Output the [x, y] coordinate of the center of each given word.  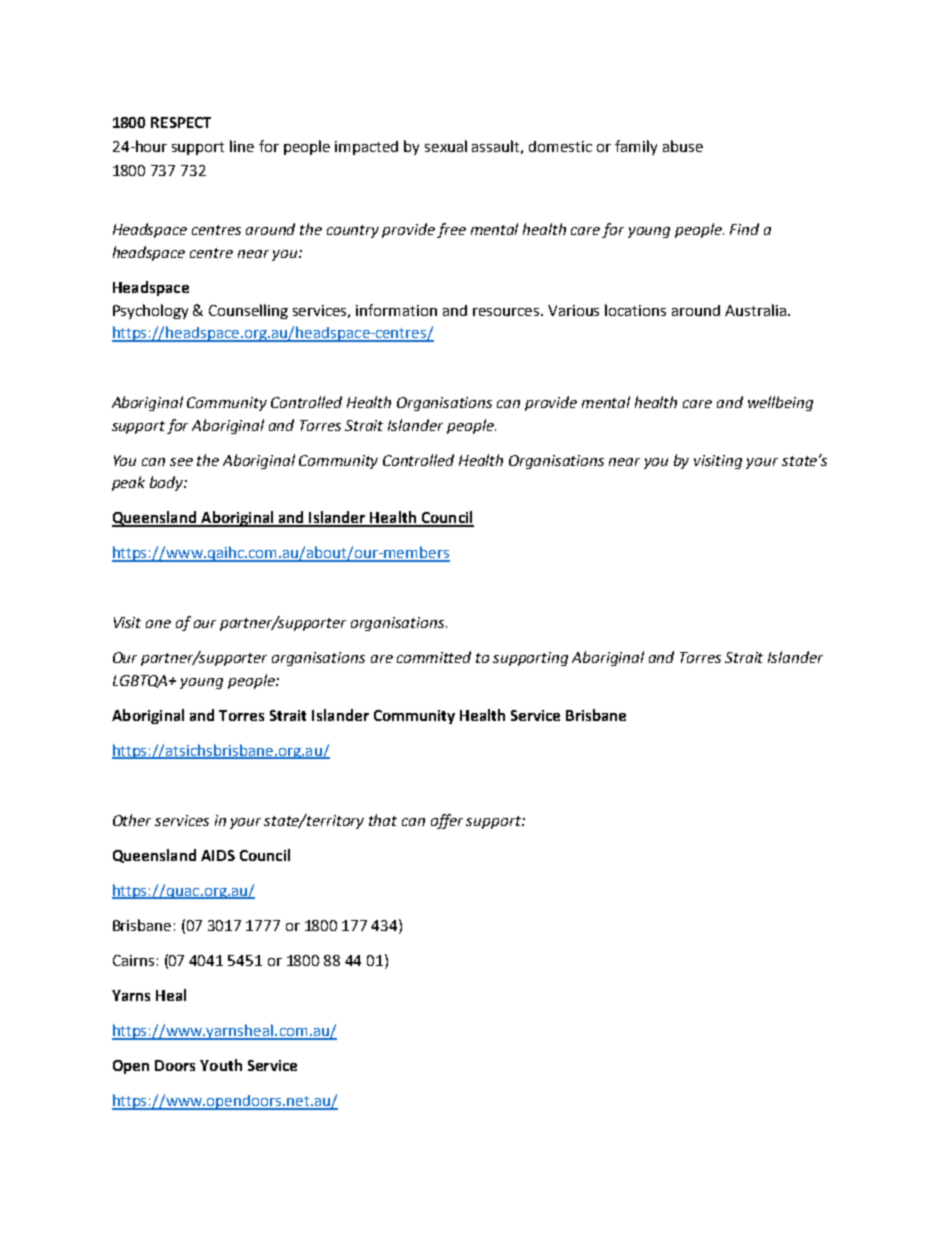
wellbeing [780, 403]
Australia [755, 310]
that [383, 820]
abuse [683, 146]
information [396, 310]
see [181, 462]
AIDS [218, 855]
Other [132, 820]
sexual [446, 146]
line [242, 146]
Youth [221, 1065]
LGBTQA [142, 681]
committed [434, 657]
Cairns [133, 960]
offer [447, 821]
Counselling [248, 311]
